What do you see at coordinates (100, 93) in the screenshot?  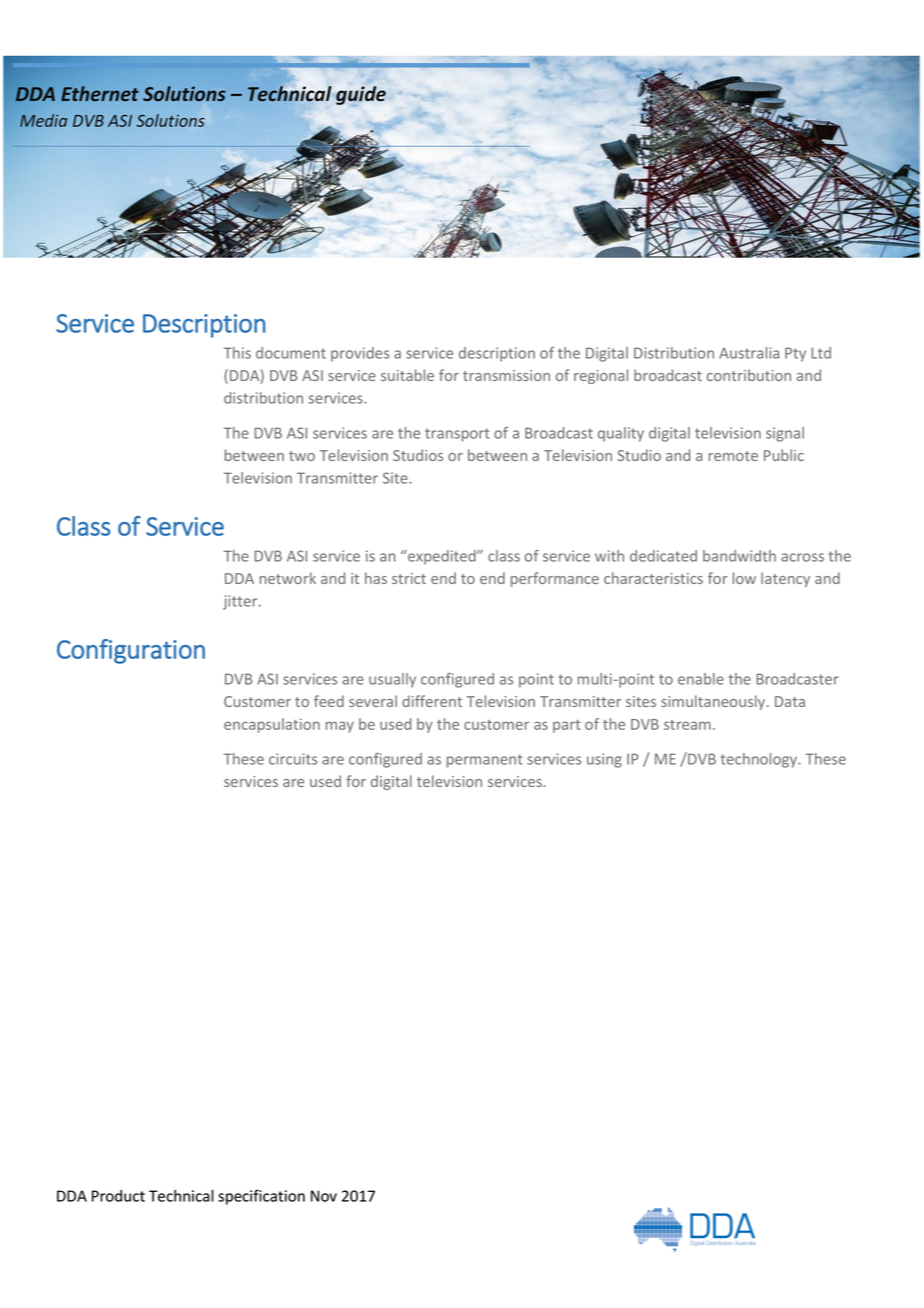 I see `Ethernet` at bounding box center [100, 93].
